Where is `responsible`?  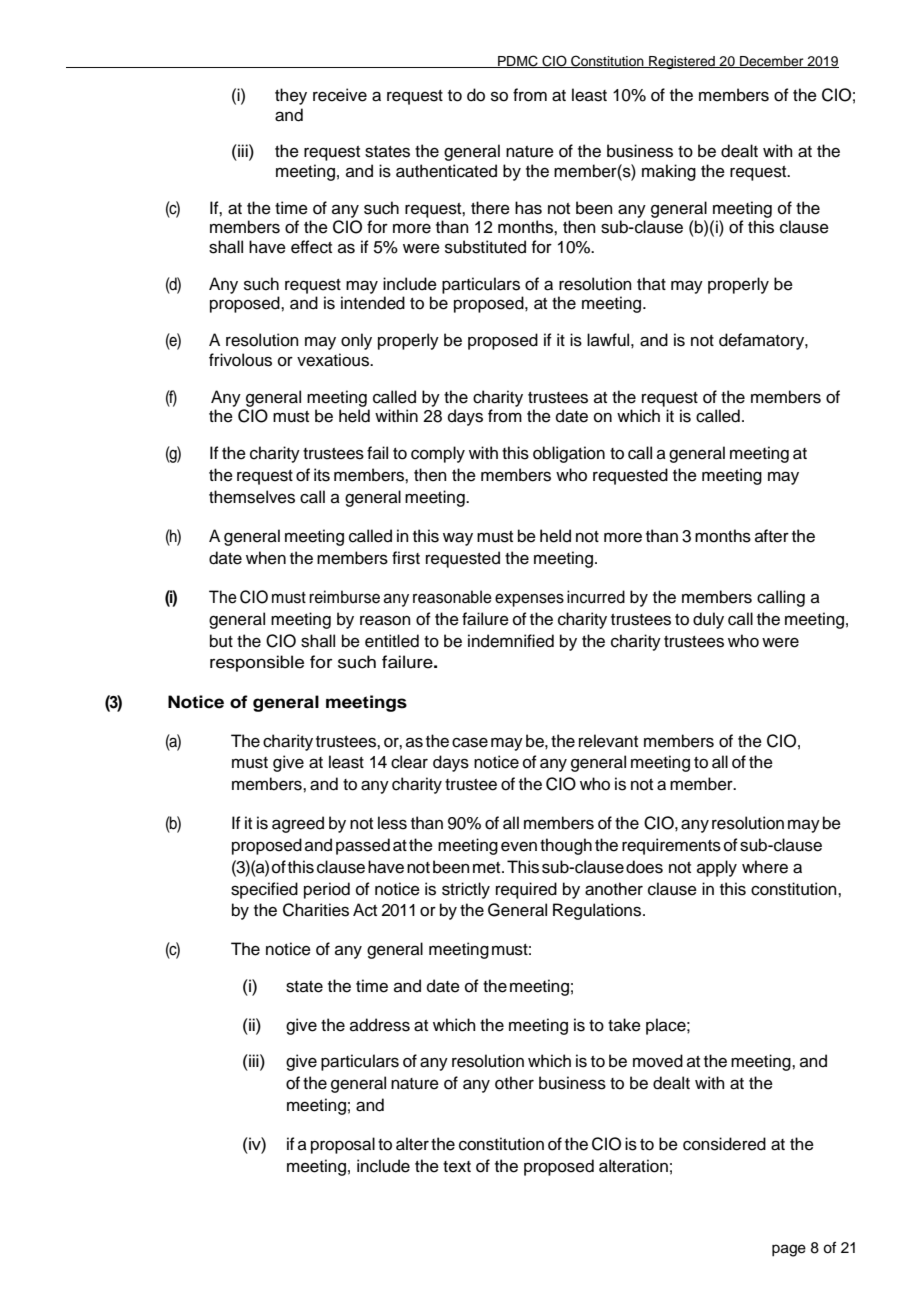
responsible is located at coordinates (257, 663).
